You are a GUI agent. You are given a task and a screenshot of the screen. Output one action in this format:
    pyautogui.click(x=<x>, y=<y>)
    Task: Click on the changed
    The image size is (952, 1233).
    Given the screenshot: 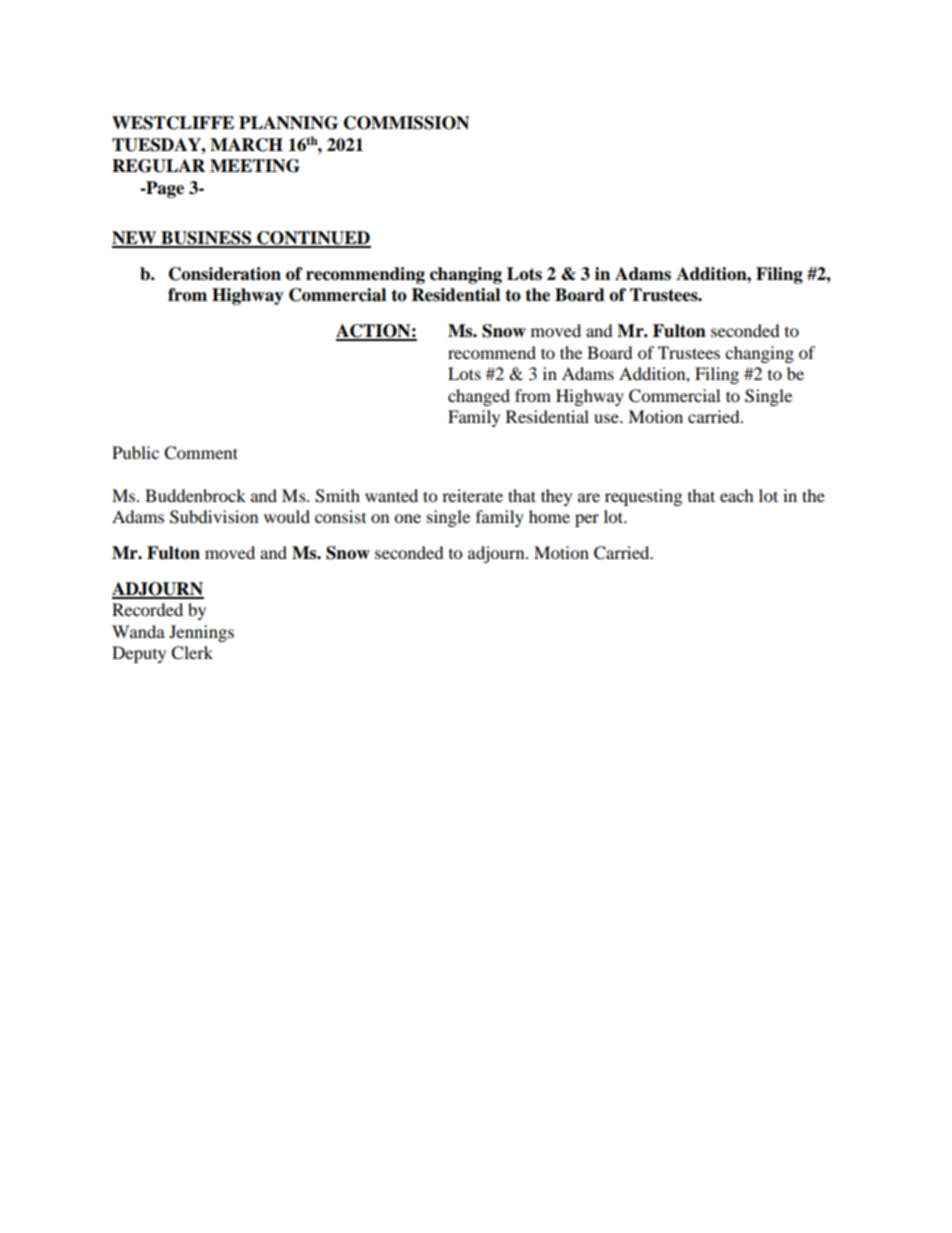 What is the action you would take?
    pyautogui.click(x=479, y=397)
